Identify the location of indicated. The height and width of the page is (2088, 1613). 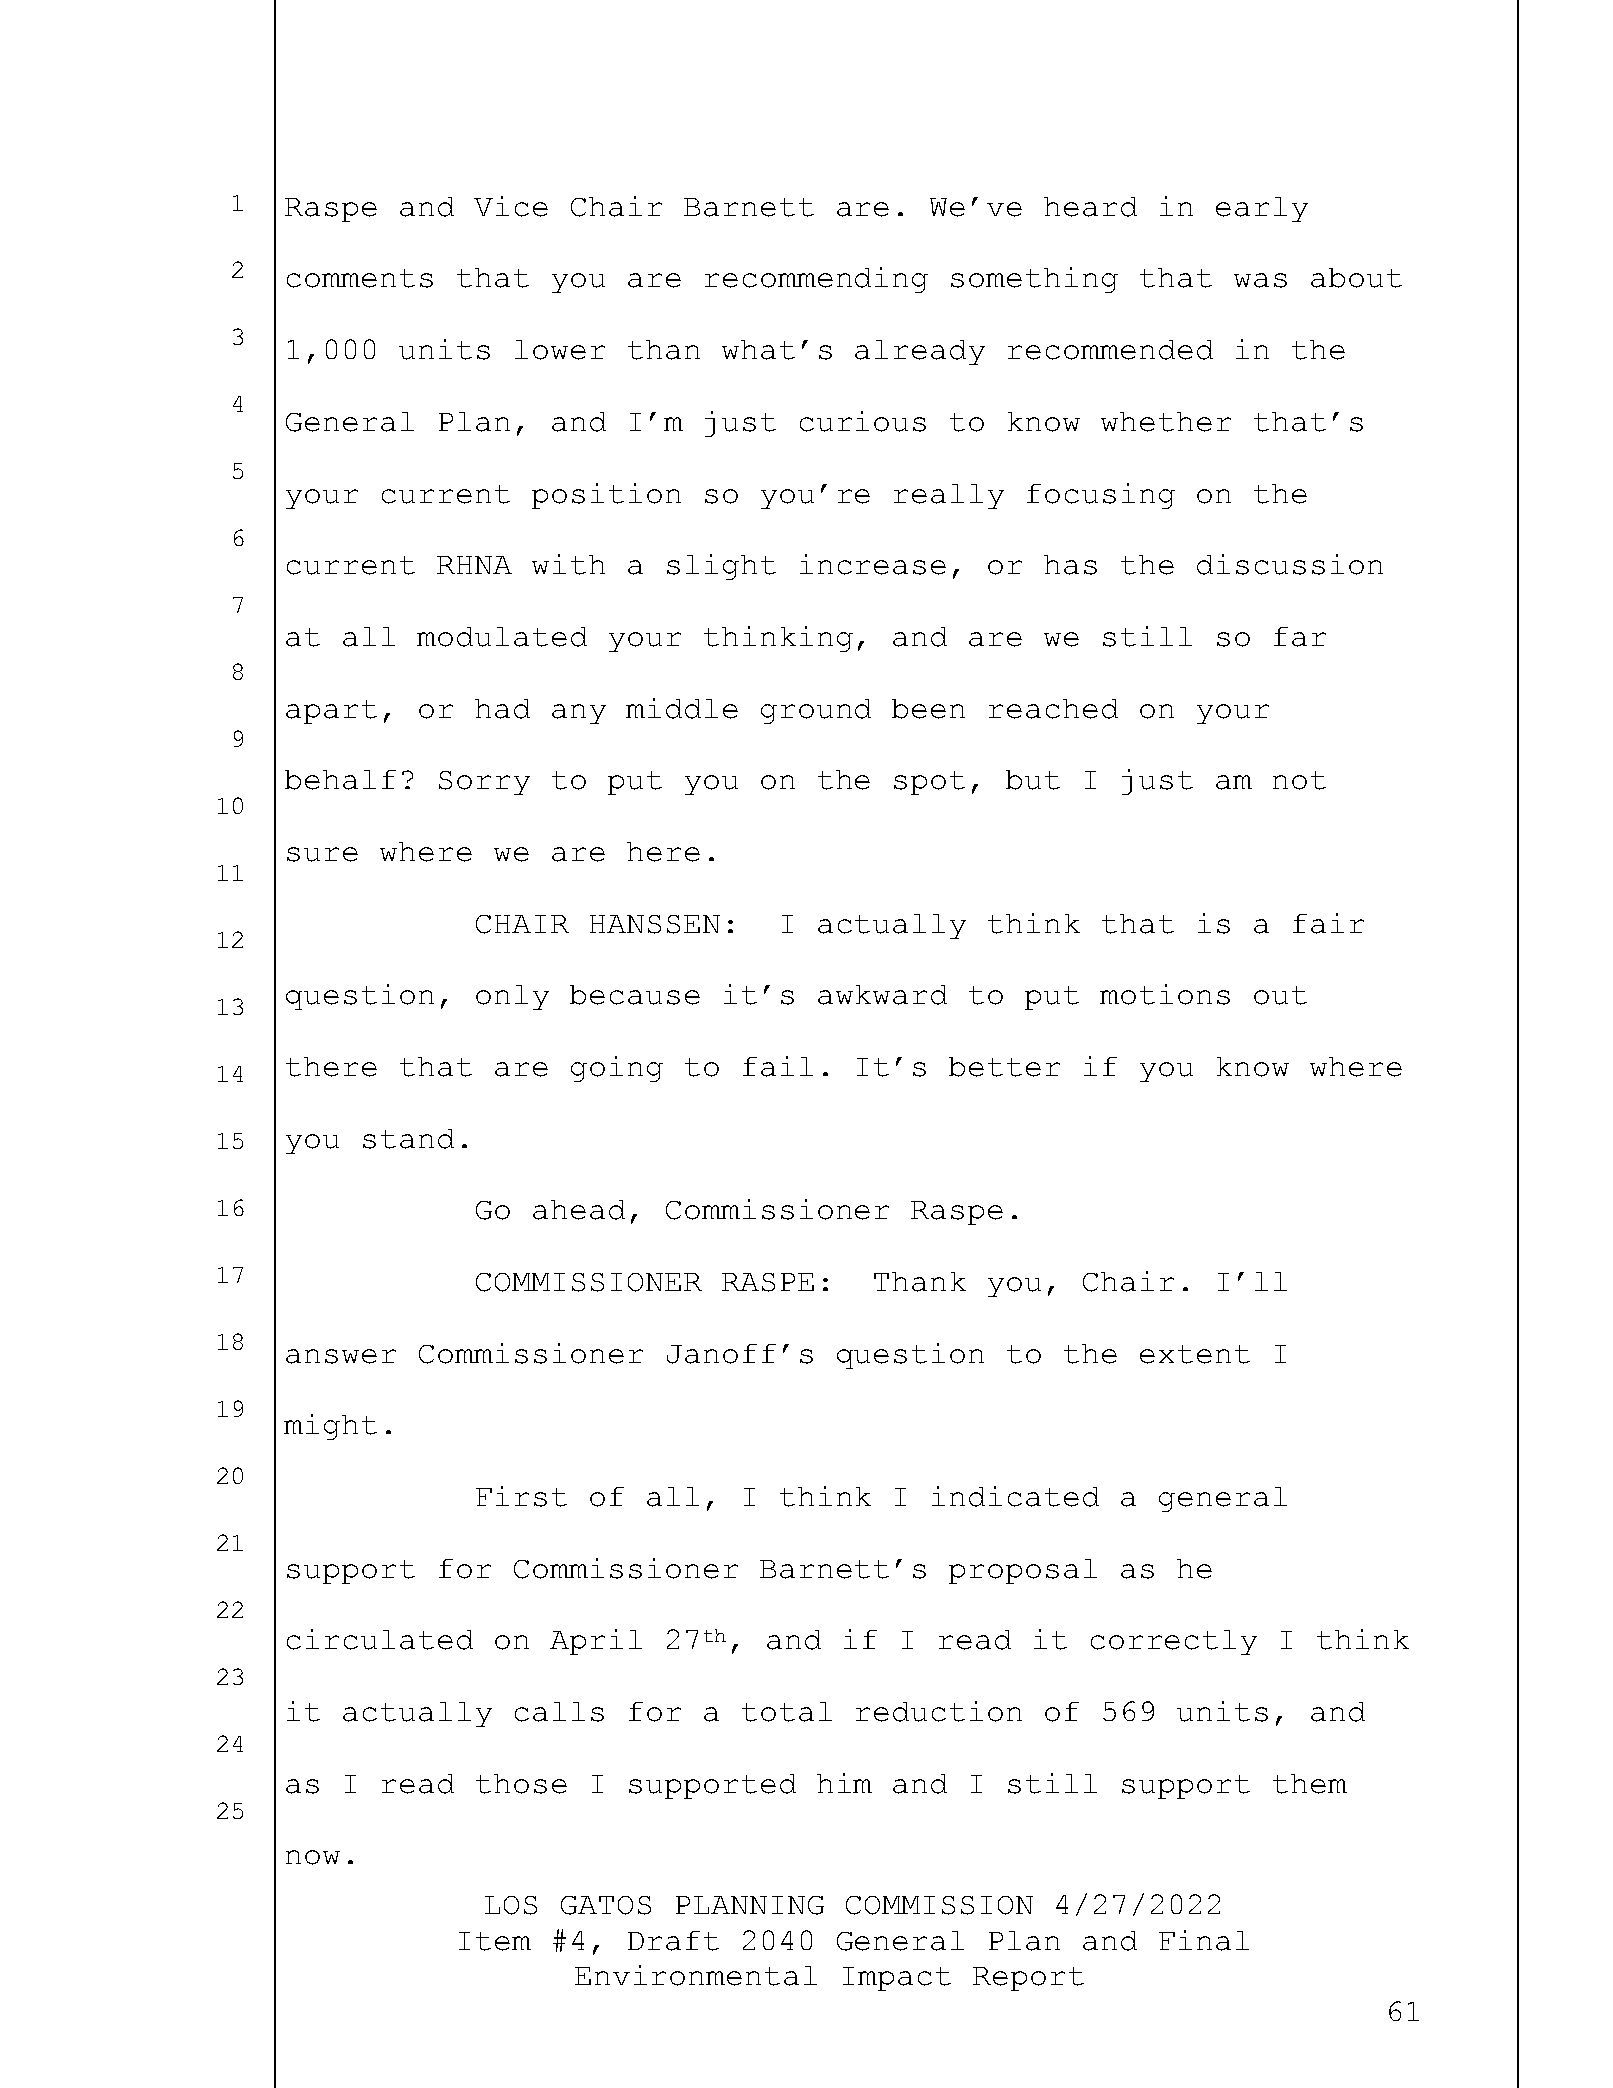
(1015, 1496).
